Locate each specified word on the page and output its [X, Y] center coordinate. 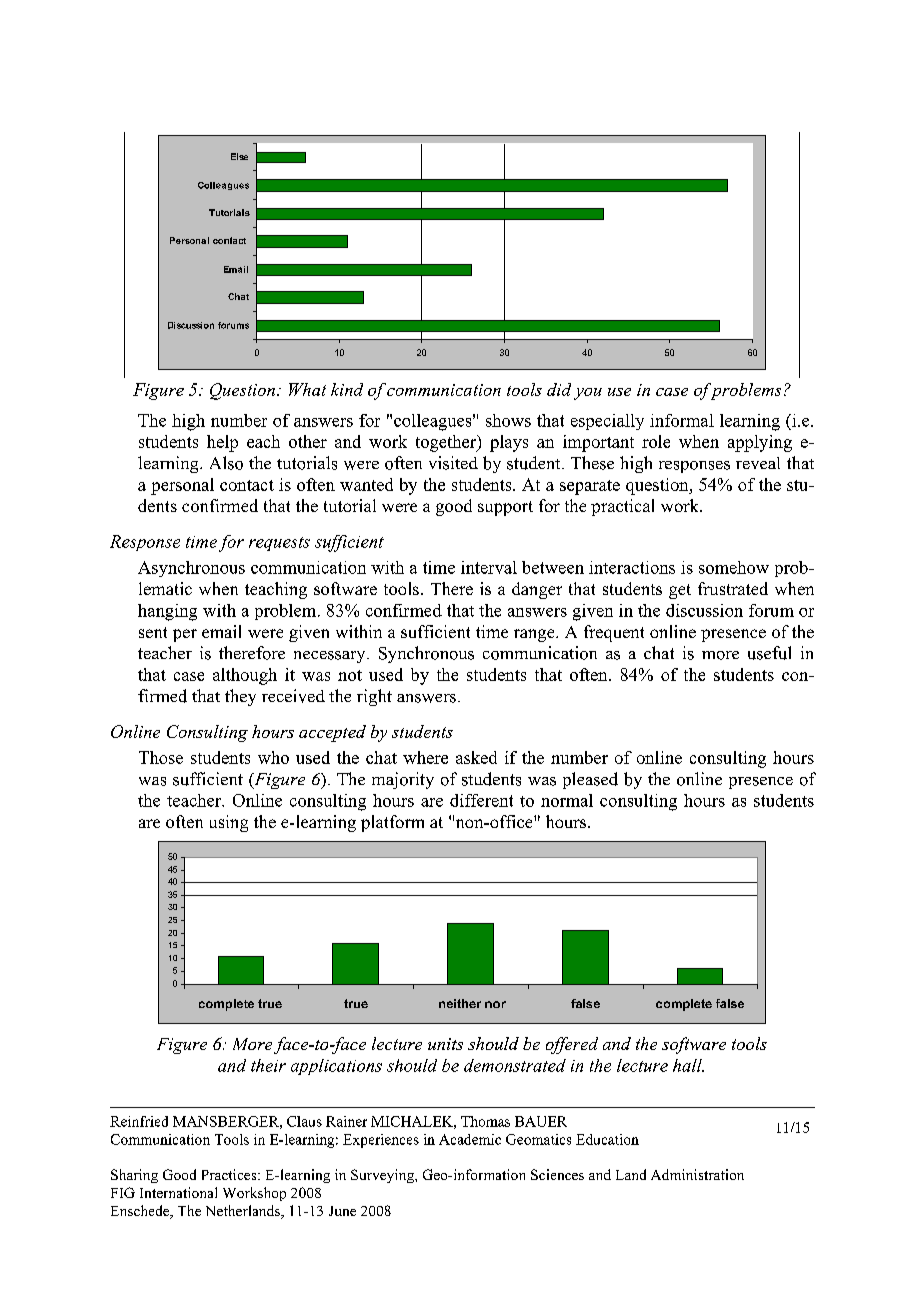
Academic [470, 1139]
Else [239, 156]
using [229, 823]
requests [279, 544]
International [178, 1192]
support [505, 508]
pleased [590, 780]
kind [347, 389]
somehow [734, 567]
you [588, 394]
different [481, 800]
